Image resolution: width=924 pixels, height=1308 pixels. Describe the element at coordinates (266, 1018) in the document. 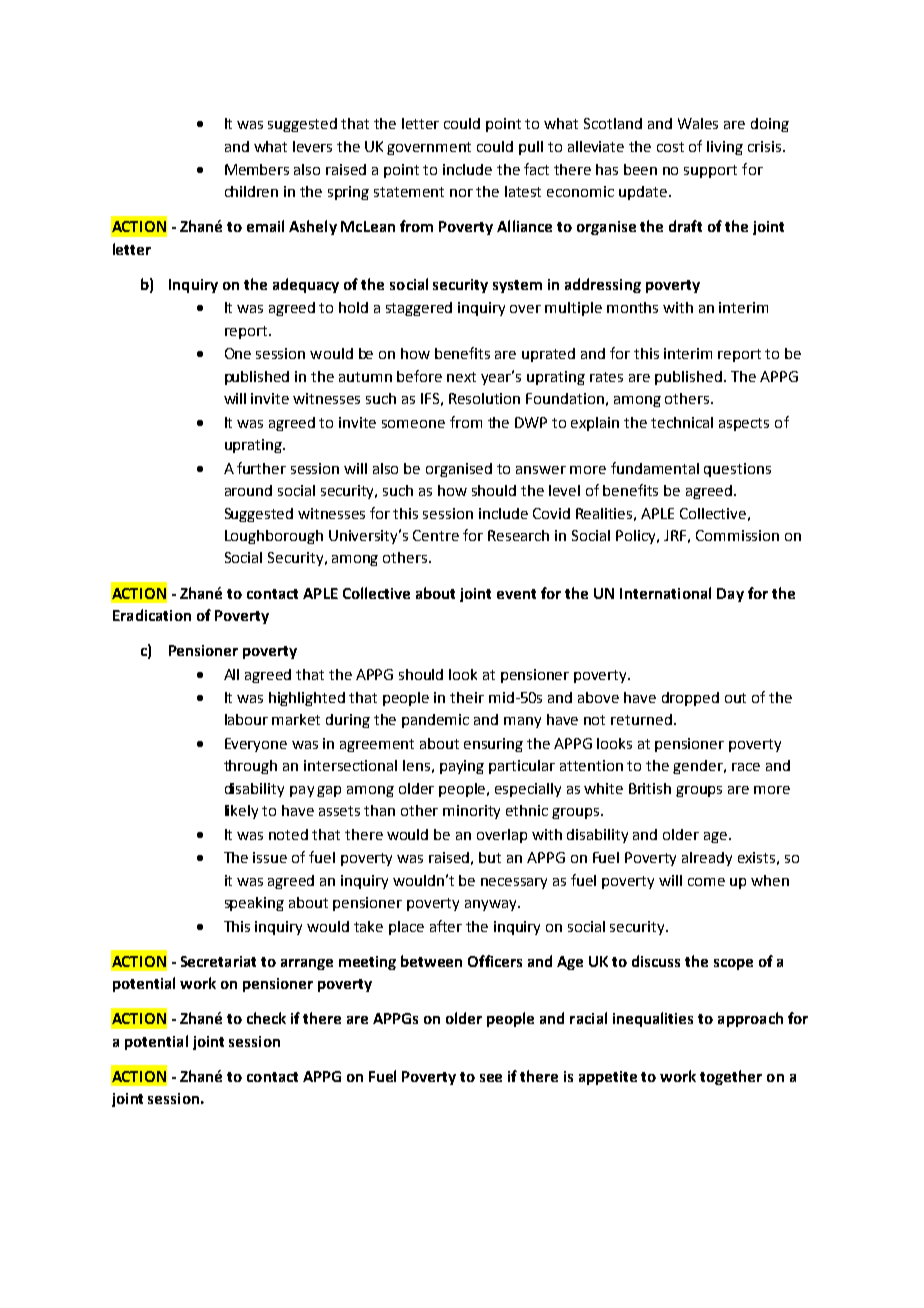

I see `check` at that location.
